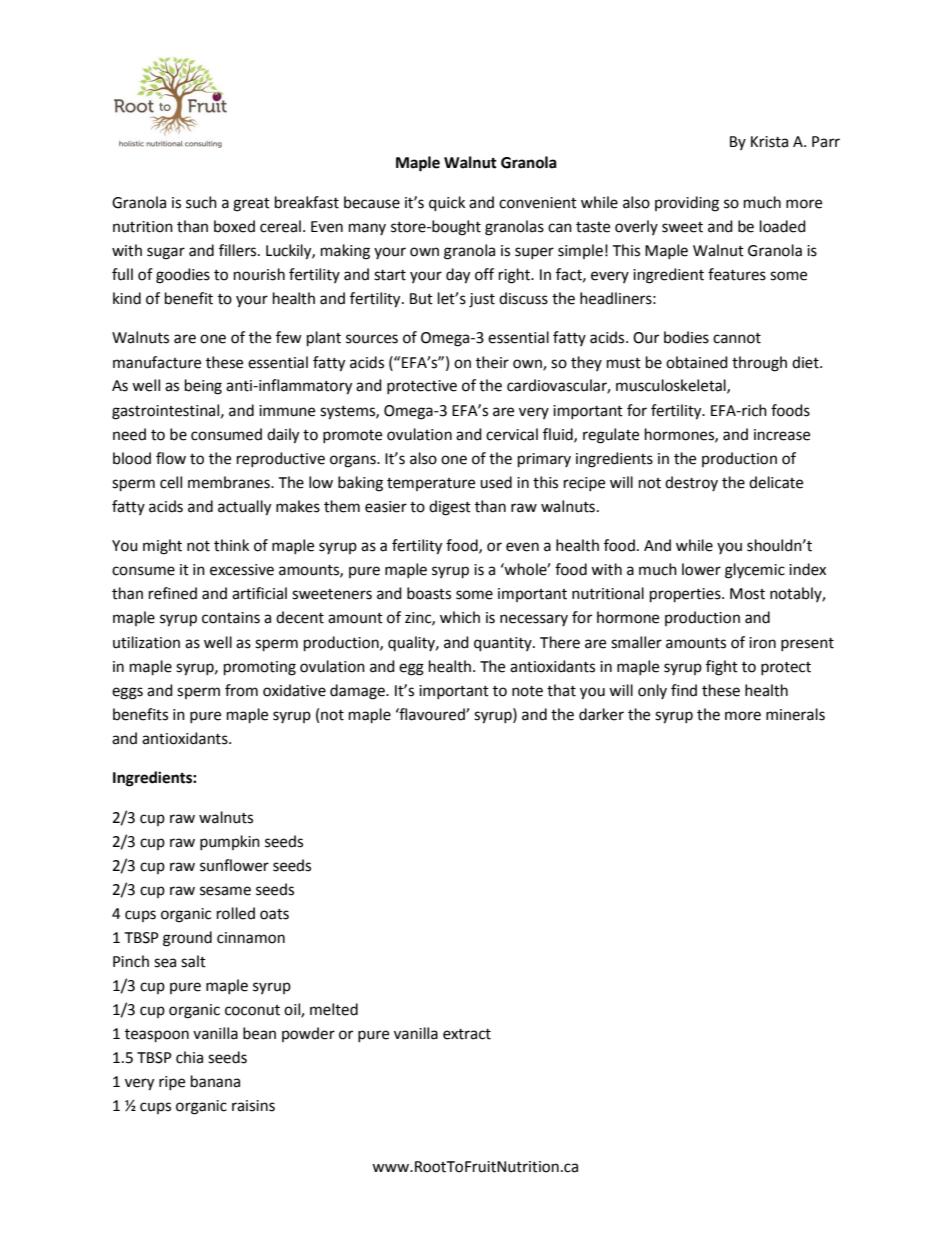  What do you see at coordinates (231, 618) in the screenshot?
I see `contains` at bounding box center [231, 618].
